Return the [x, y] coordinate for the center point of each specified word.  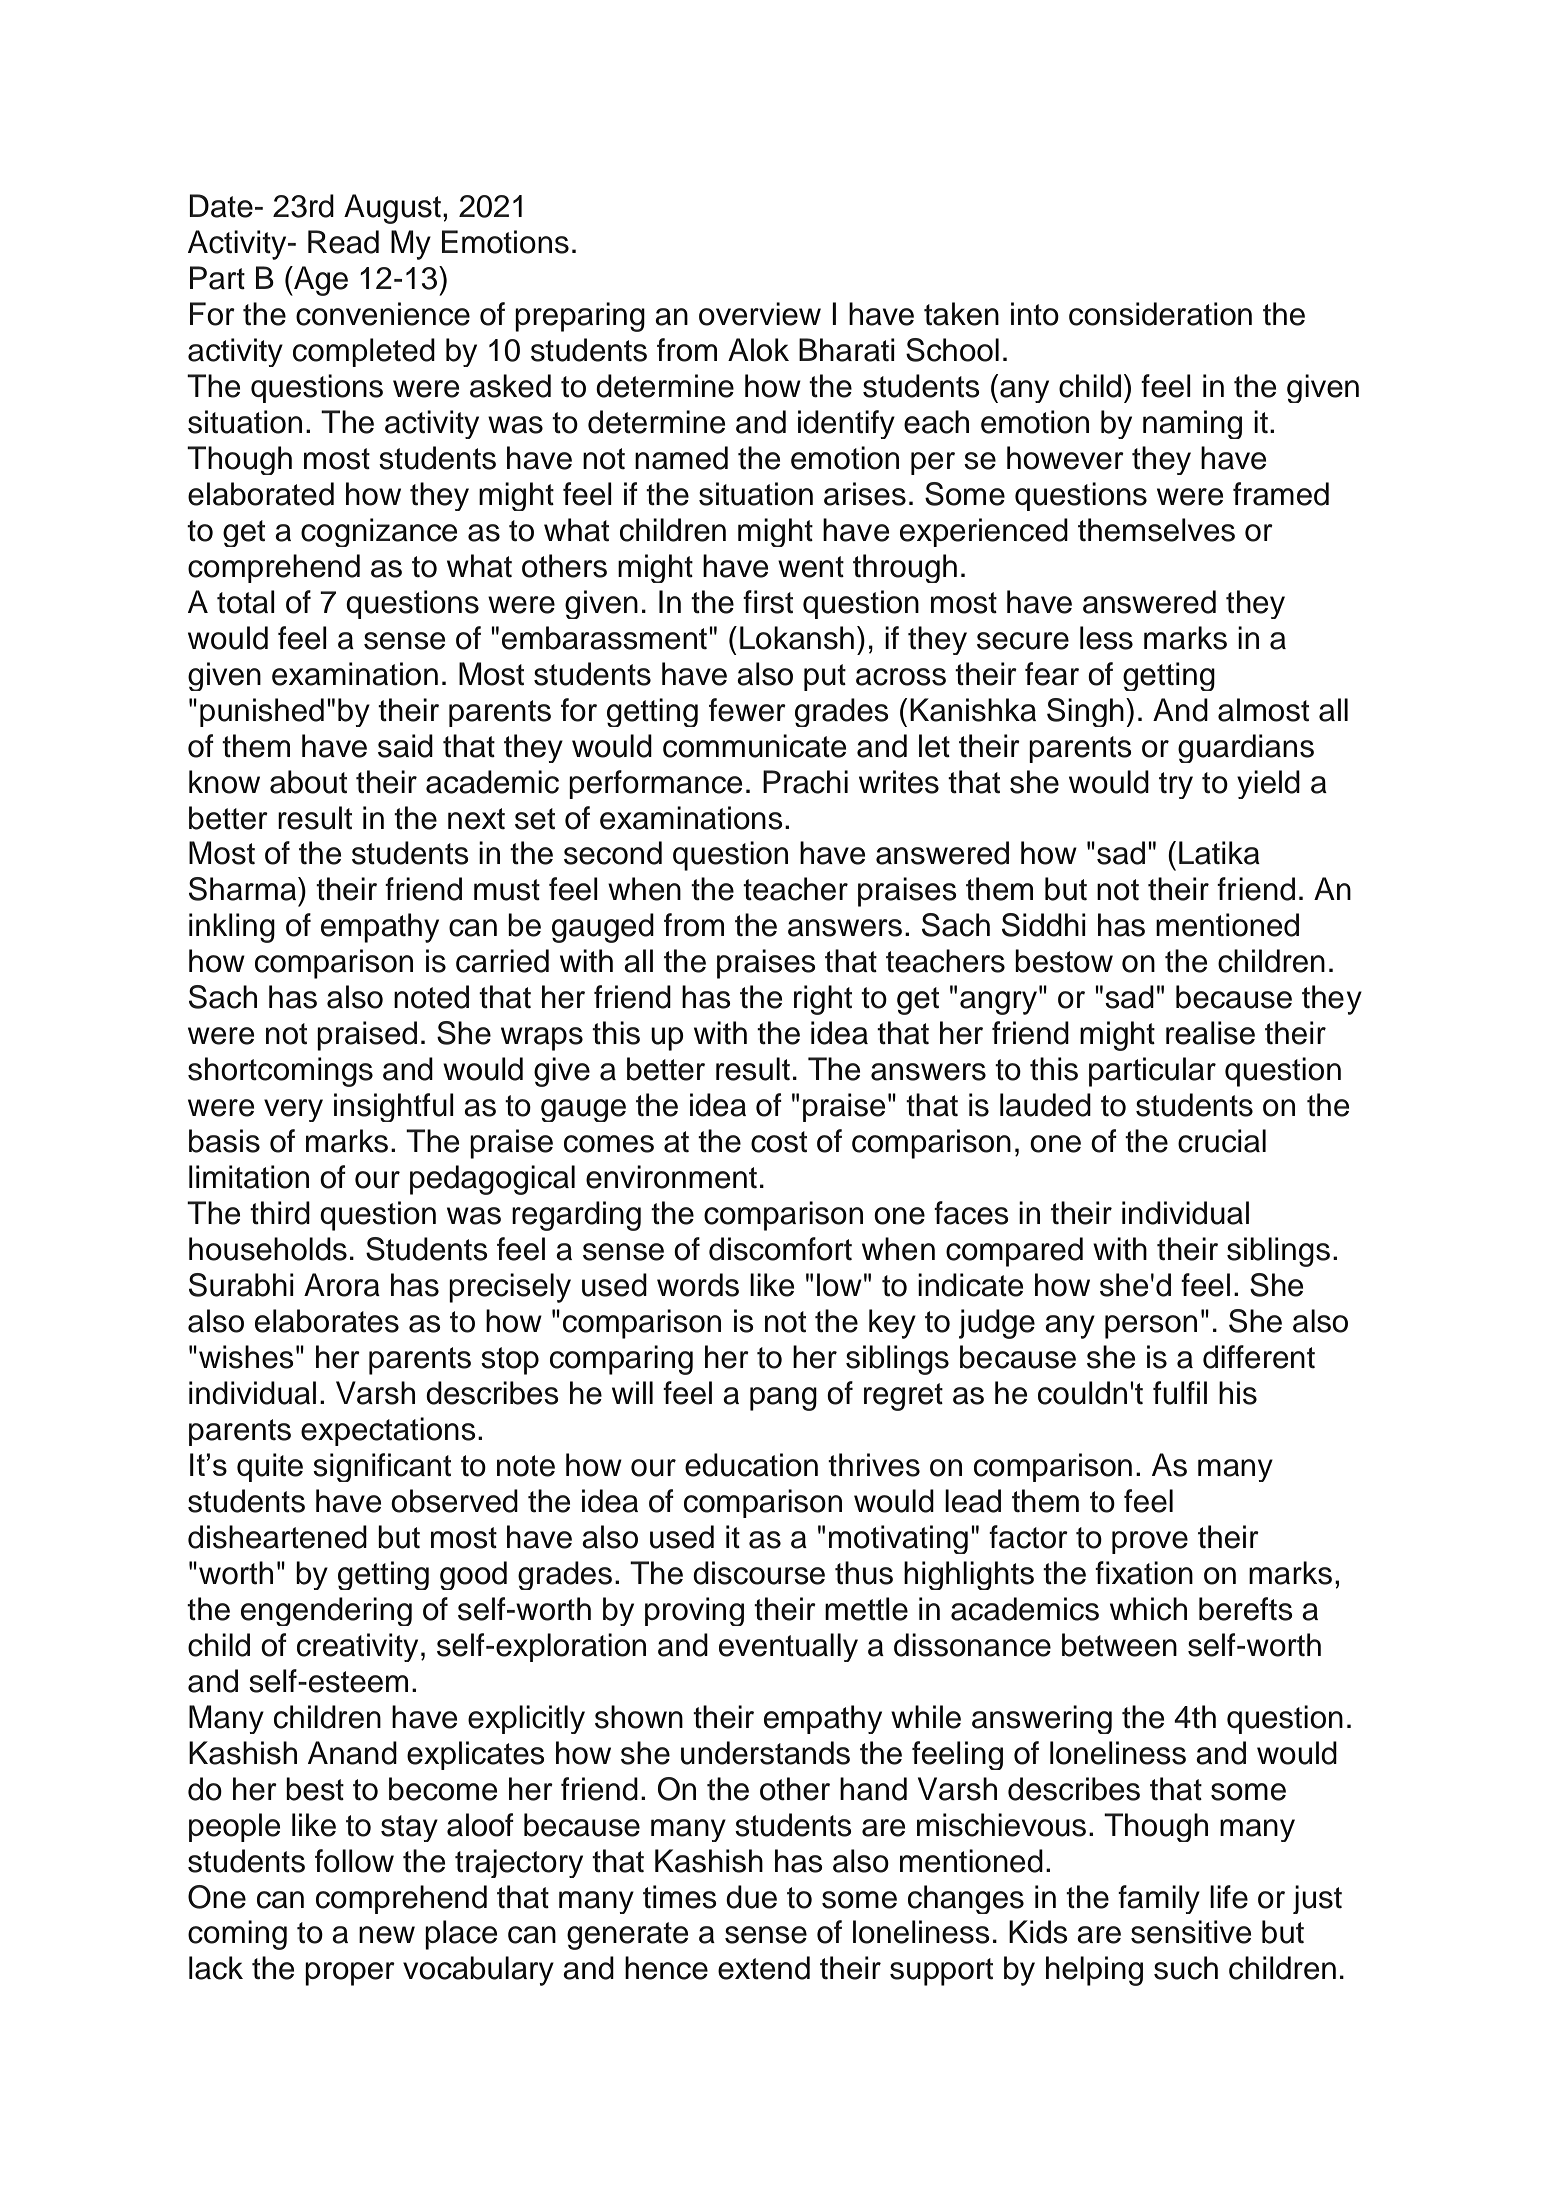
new [387, 1935]
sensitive [1191, 1932]
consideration [1160, 314]
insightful [394, 1107]
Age [320, 281]
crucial [1222, 1141]
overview [760, 314]
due [751, 1897]
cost [779, 1142]
